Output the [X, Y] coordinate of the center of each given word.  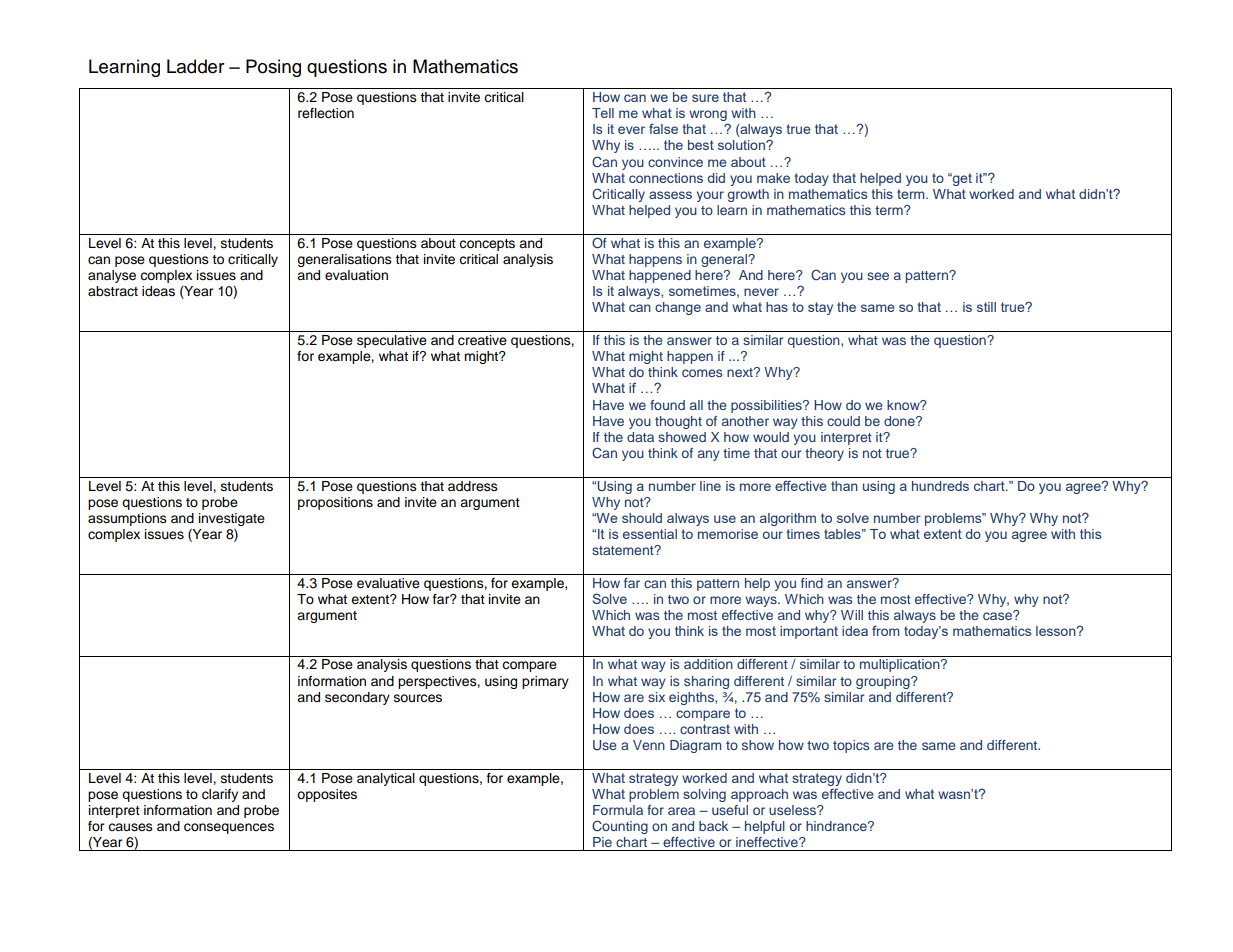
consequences [229, 828]
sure [705, 98]
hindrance [837, 826]
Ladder [195, 66]
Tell [603, 113]
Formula [618, 810]
